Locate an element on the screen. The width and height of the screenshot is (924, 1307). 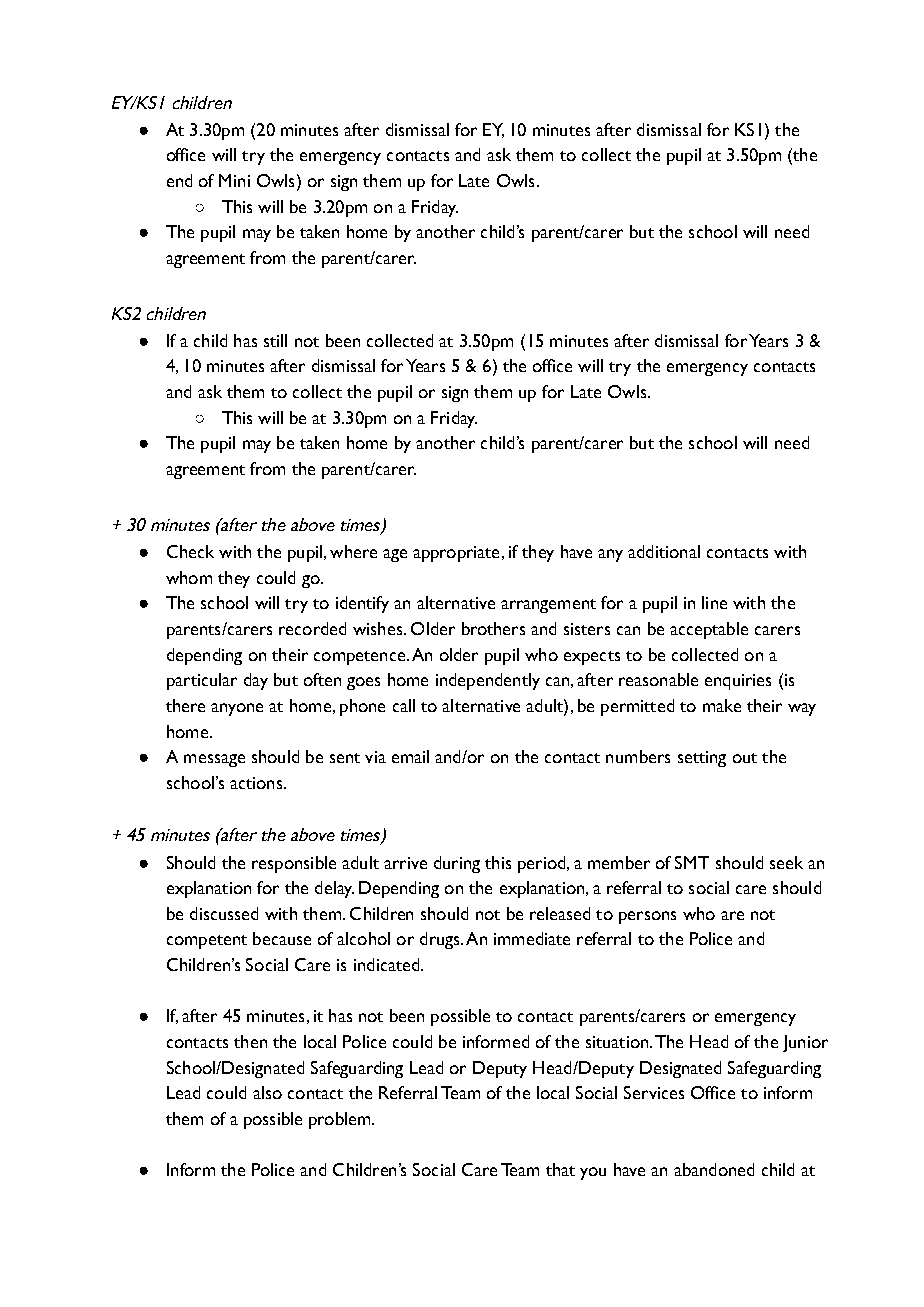
enquiries is located at coordinates (738, 682).
